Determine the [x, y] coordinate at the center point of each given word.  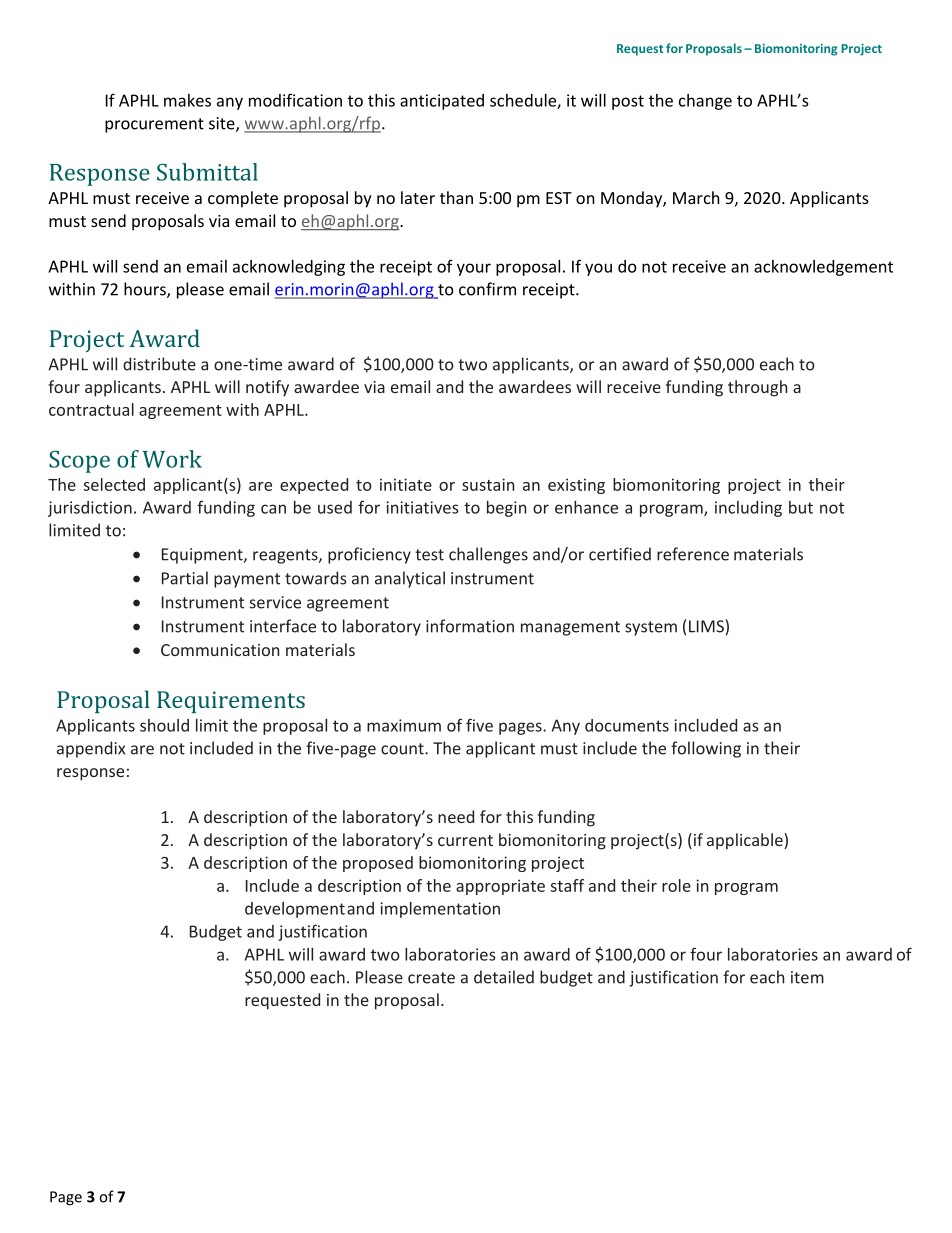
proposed [378, 864]
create [431, 978]
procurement [154, 125]
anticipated [442, 102]
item [807, 977]
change [705, 102]
